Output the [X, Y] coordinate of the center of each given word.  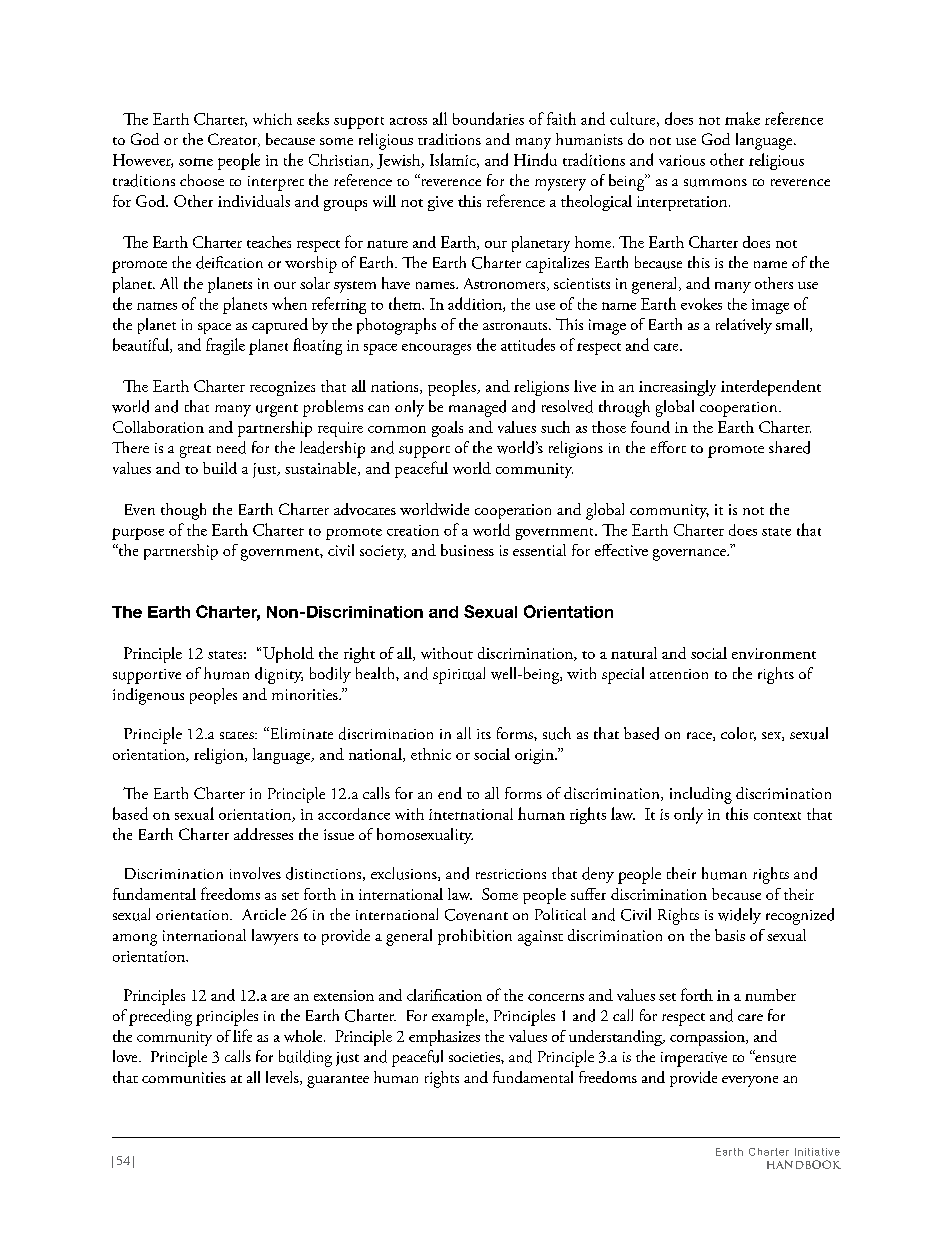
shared [789, 447]
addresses [263, 834]
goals [447, 429]
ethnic [431, 754]
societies [475, 1057]
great [195, 451]
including [701, 795]
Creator [234, 140]
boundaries [488, 118]
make [742, 118]
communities [184, 1077]
